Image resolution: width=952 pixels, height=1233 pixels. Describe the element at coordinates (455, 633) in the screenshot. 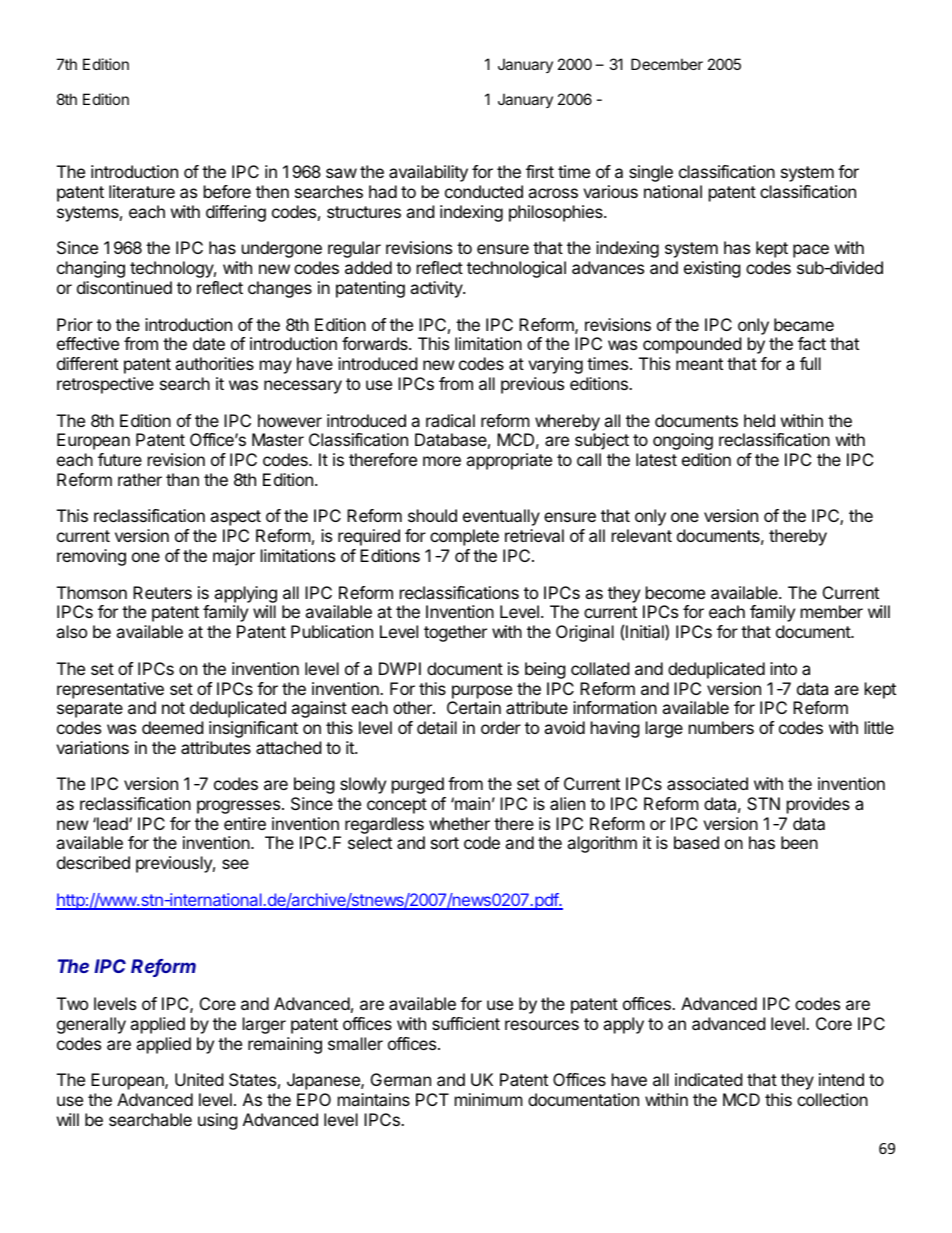

I see `together` at that location.
